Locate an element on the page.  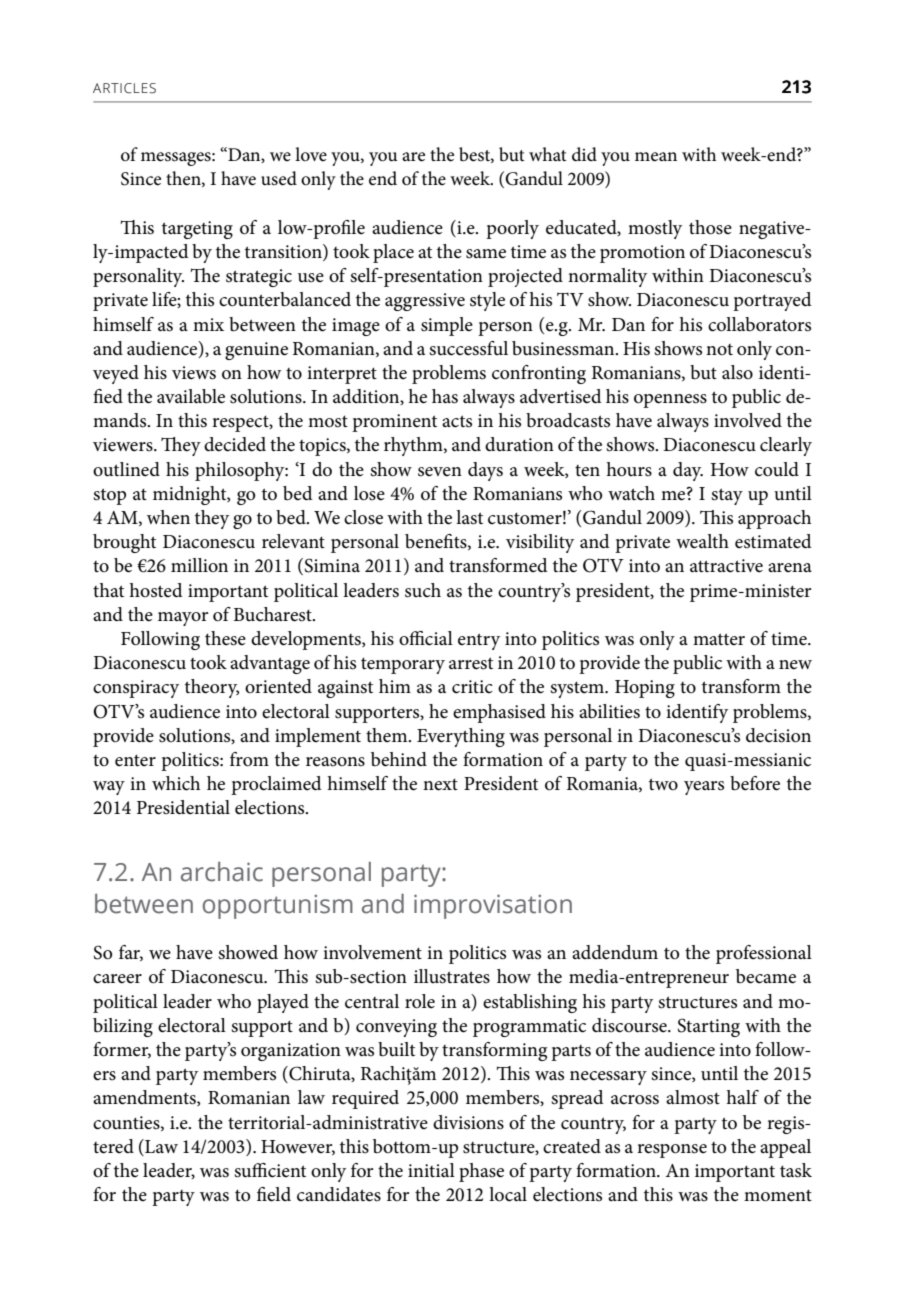
ARTICLES is located at coordinates (124, 88).
